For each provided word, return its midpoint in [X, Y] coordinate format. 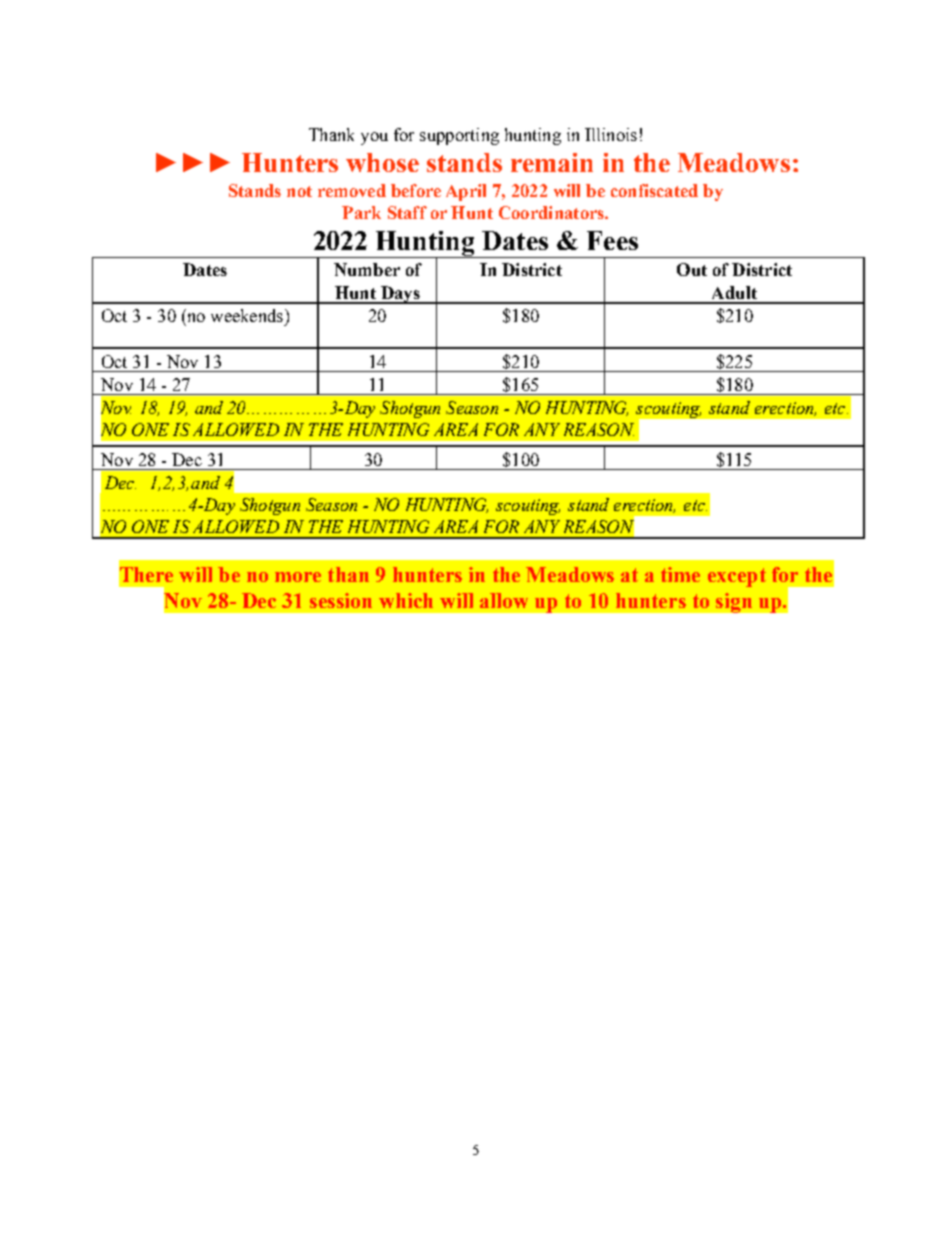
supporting [459, 136]
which [406, 600]
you [374, 138]
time [680, 574]
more [298, 577]
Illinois [611, 134]
